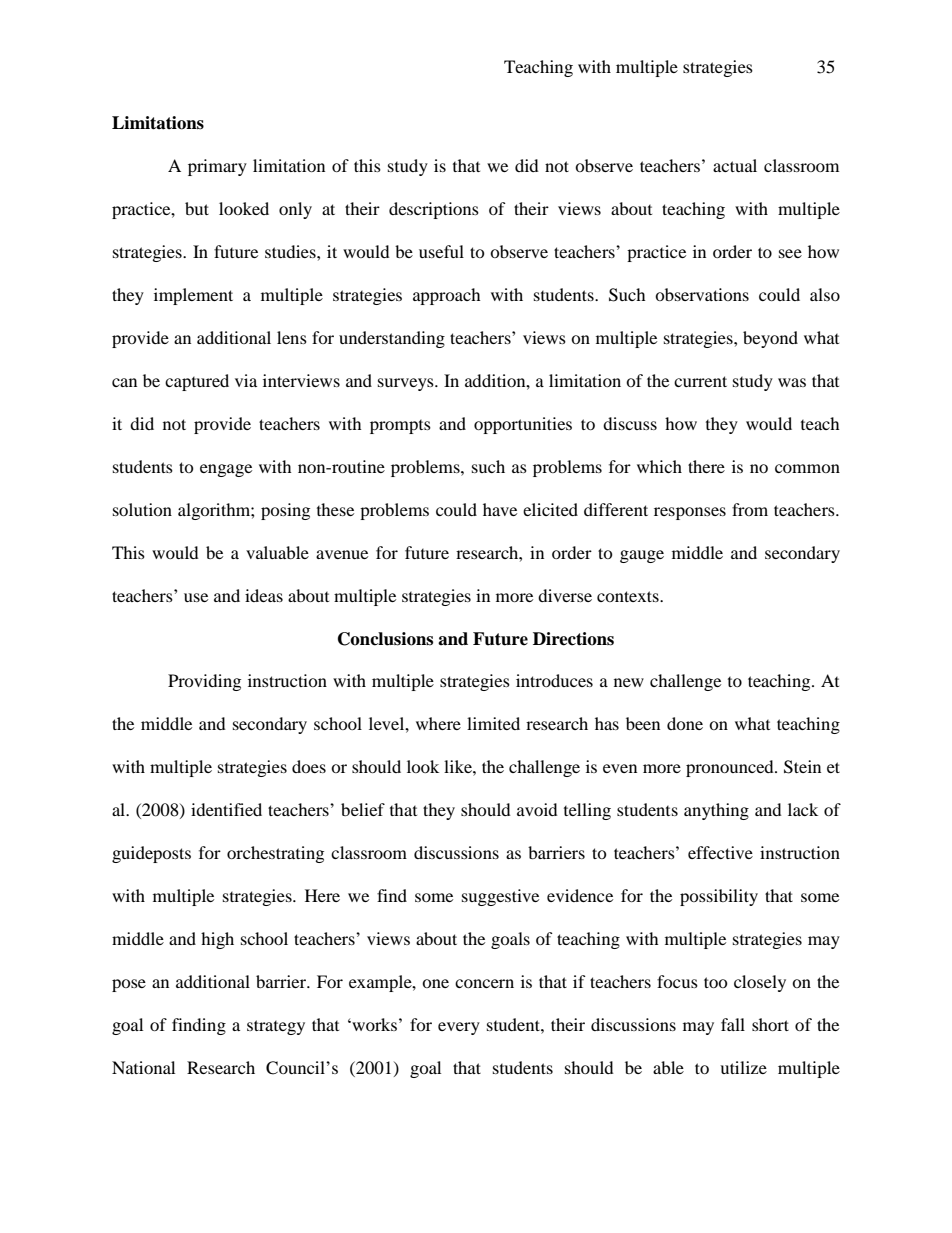 The image size is (952, 1233). What do you see at coordinates (493, 723) in the document?
I see `limited` at bounding box center [493, 723].
